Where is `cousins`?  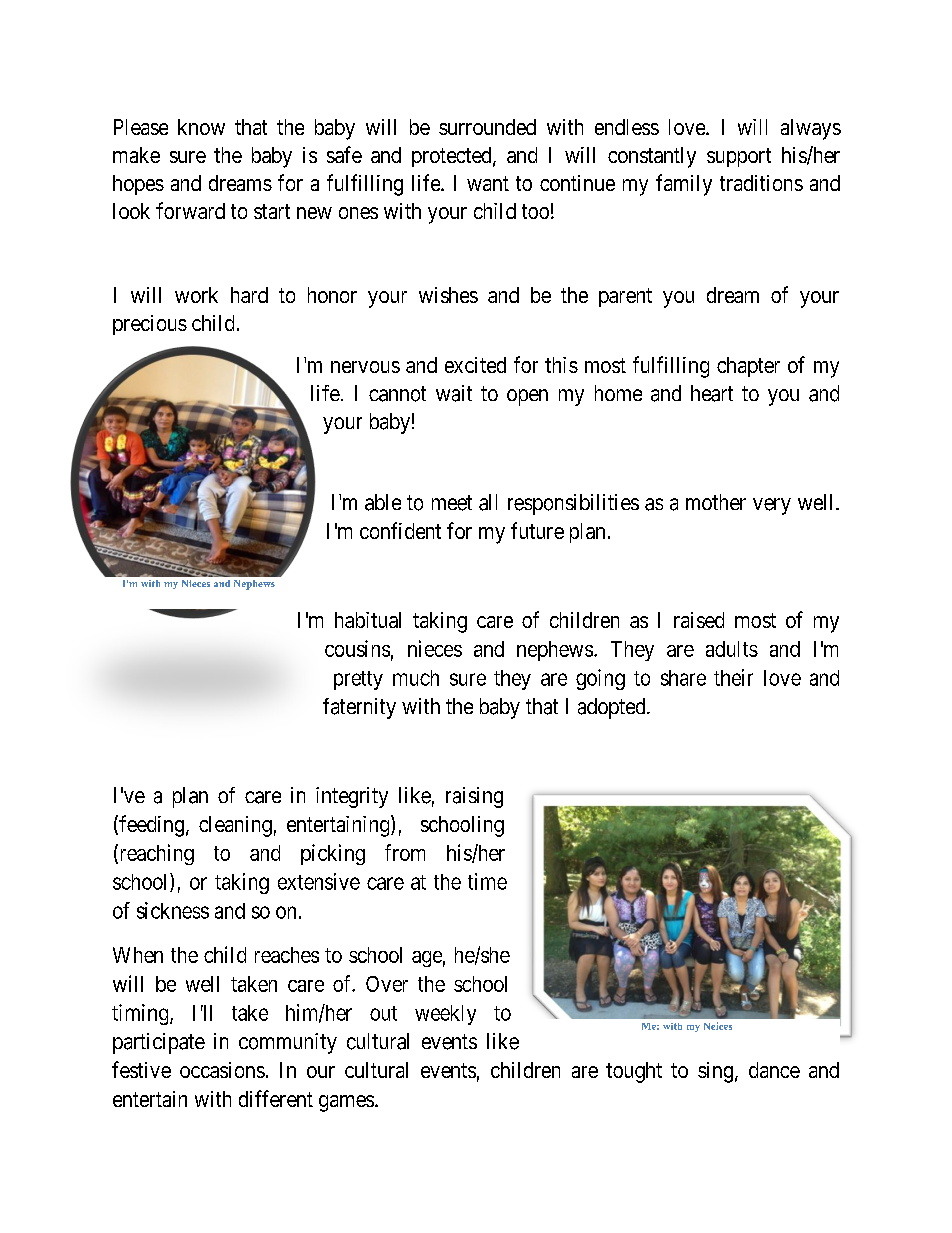
cousins is located at coordinates (357, 648).
